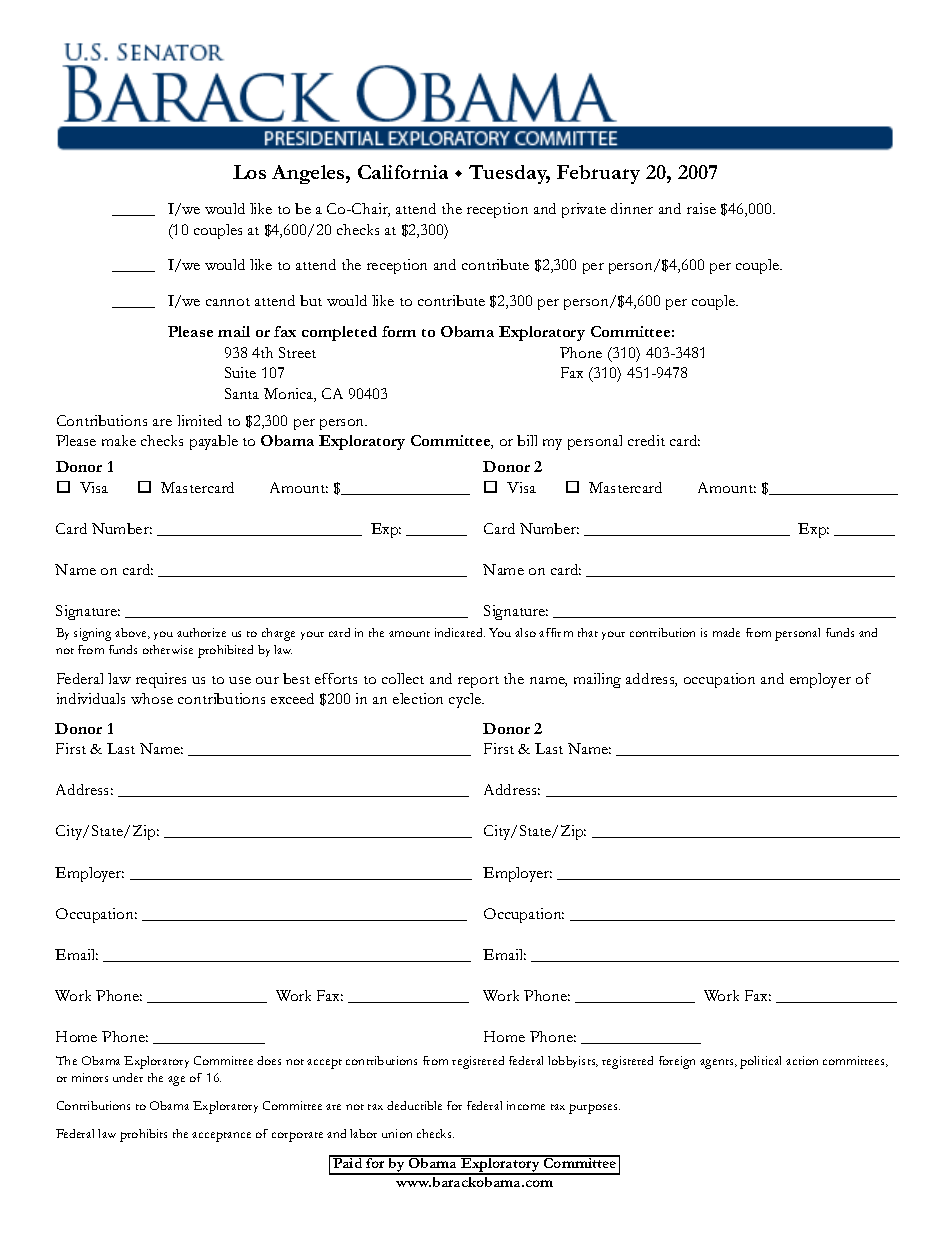  What do you see at coordinates (143, 1135) in the screenshot?
I see `prohibits` at bounding box center [143, 1135].
